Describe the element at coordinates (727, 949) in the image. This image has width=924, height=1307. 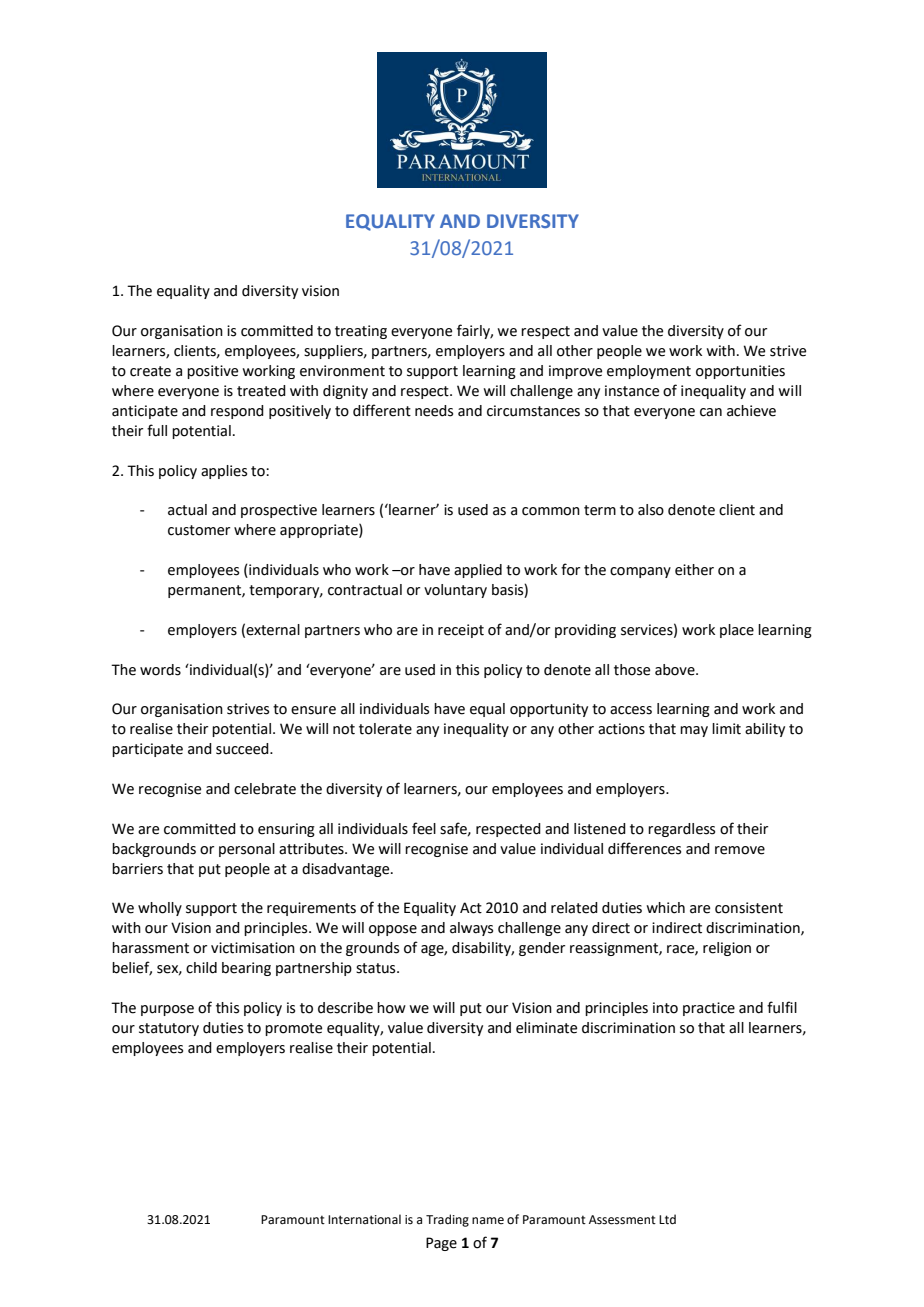
I see `religion` at that location.
